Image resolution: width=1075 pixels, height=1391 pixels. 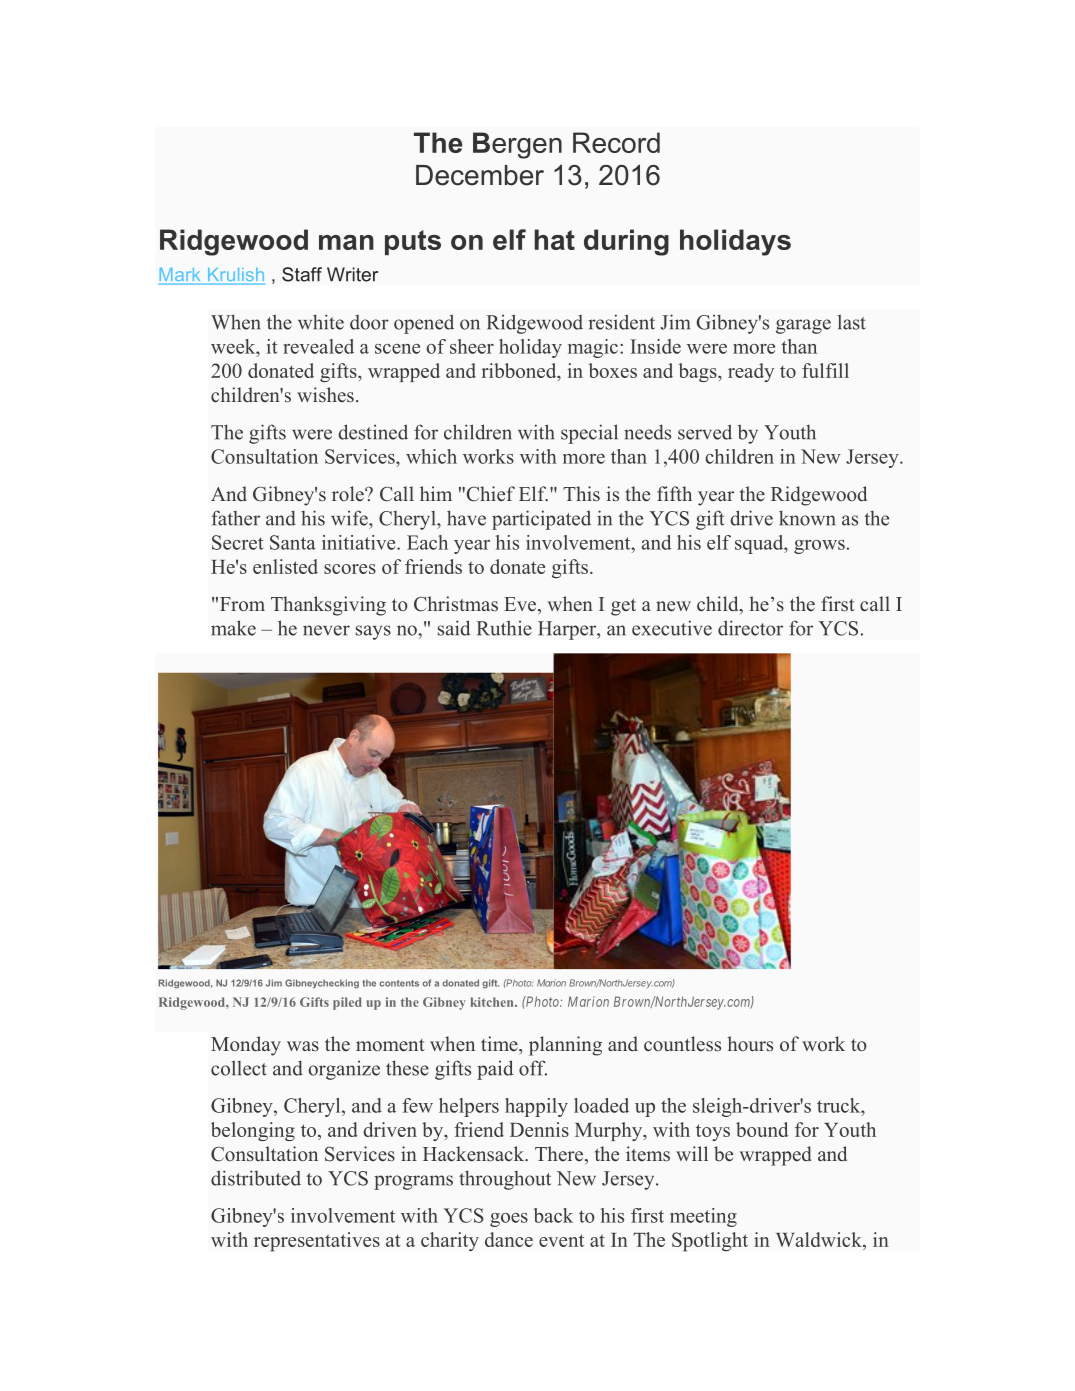 What do you see at coordinates (750, 628) in the document?
I see `director` at bounding box center [750, 628].
